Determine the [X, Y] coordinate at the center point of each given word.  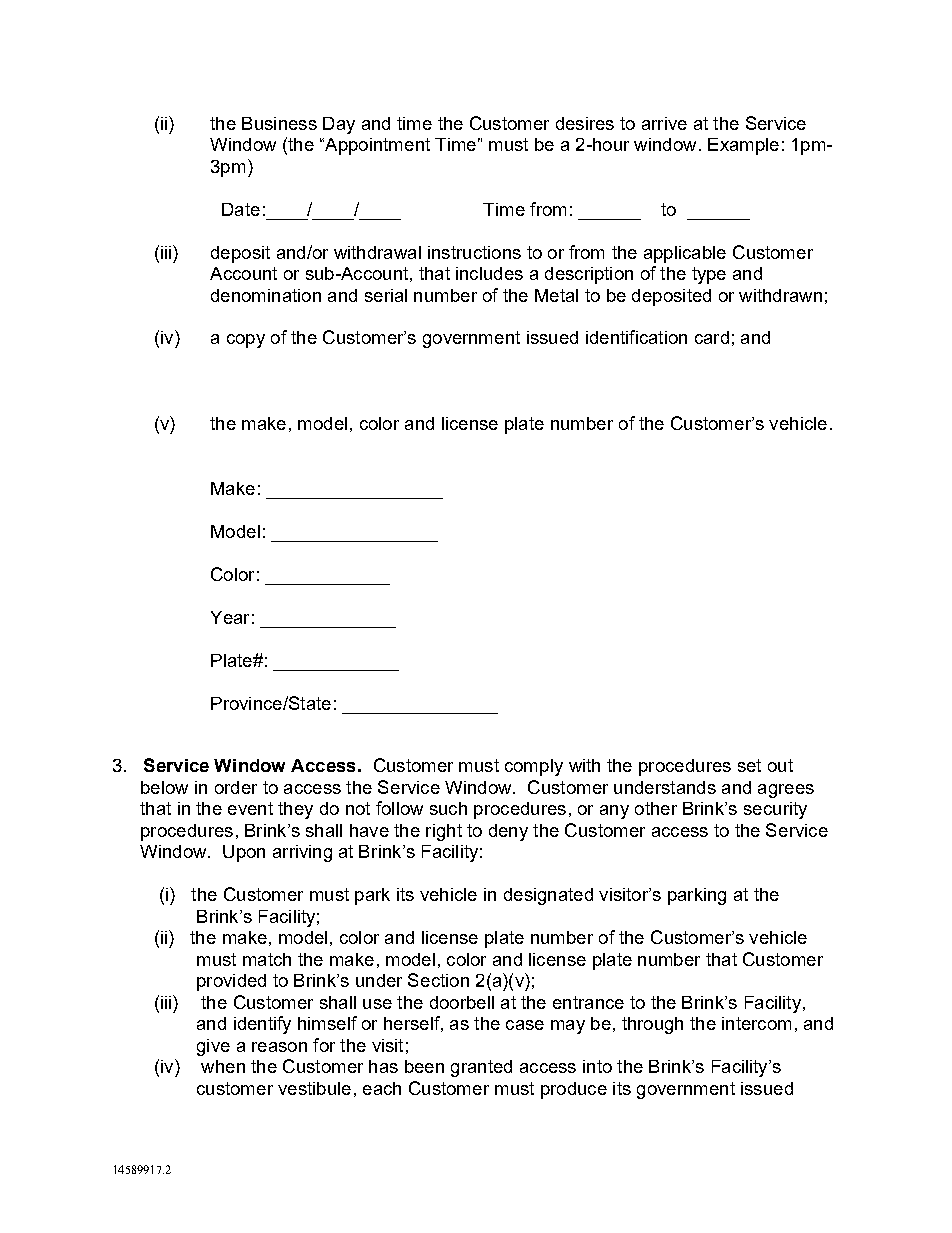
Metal [556, 295]
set [749, 765]
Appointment [376, 146]
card [712, 337]
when [223, 1066]
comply [534, 767]
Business [279, 123]
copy [246, 341]
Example [743, 146]
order [236, 787]
